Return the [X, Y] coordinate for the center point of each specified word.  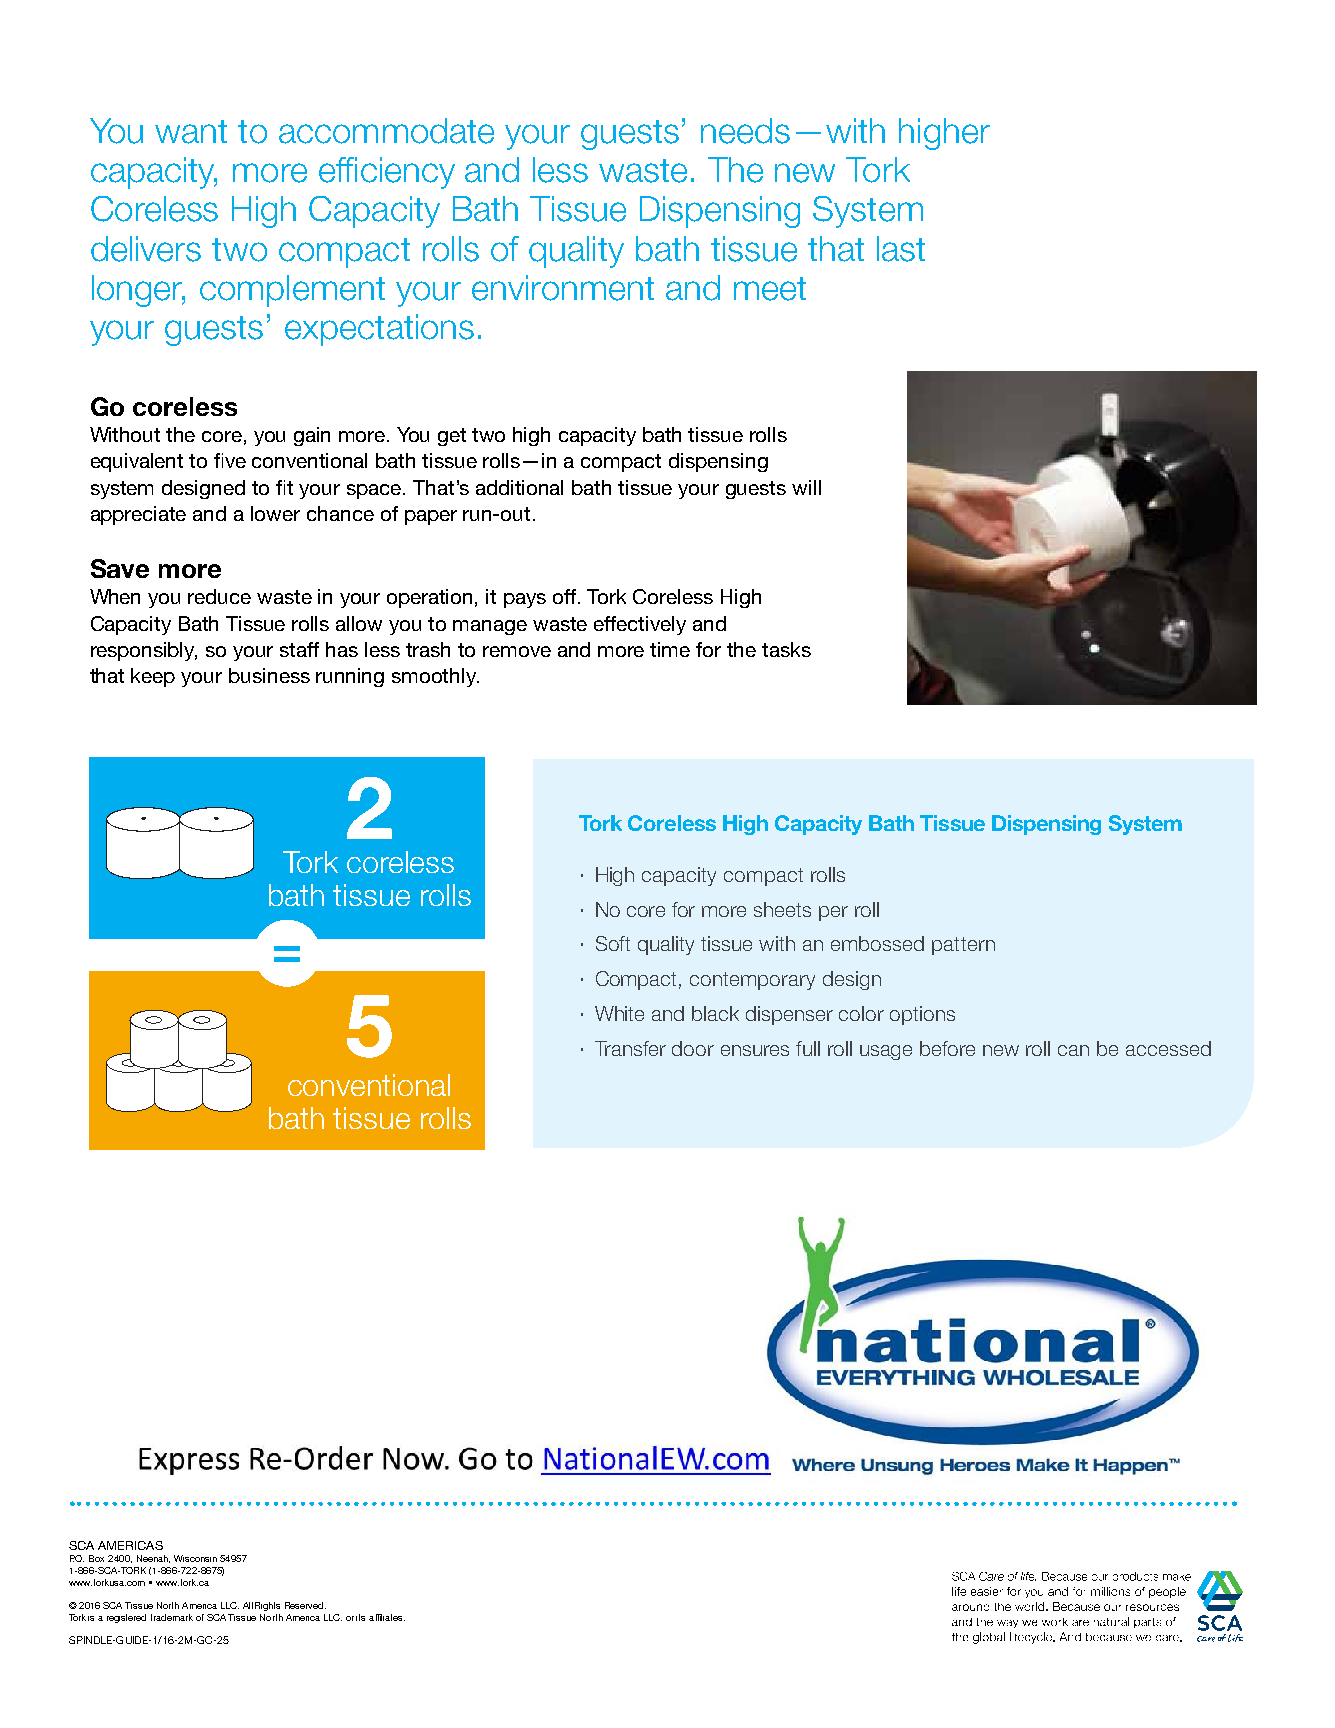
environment [563, 288]
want [191, 132]
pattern [963, 946]
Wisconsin [195, 1558]
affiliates [387, 1617]
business [269, 675]
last [901, 249]
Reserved [305, 1605]
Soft [613, 943]
